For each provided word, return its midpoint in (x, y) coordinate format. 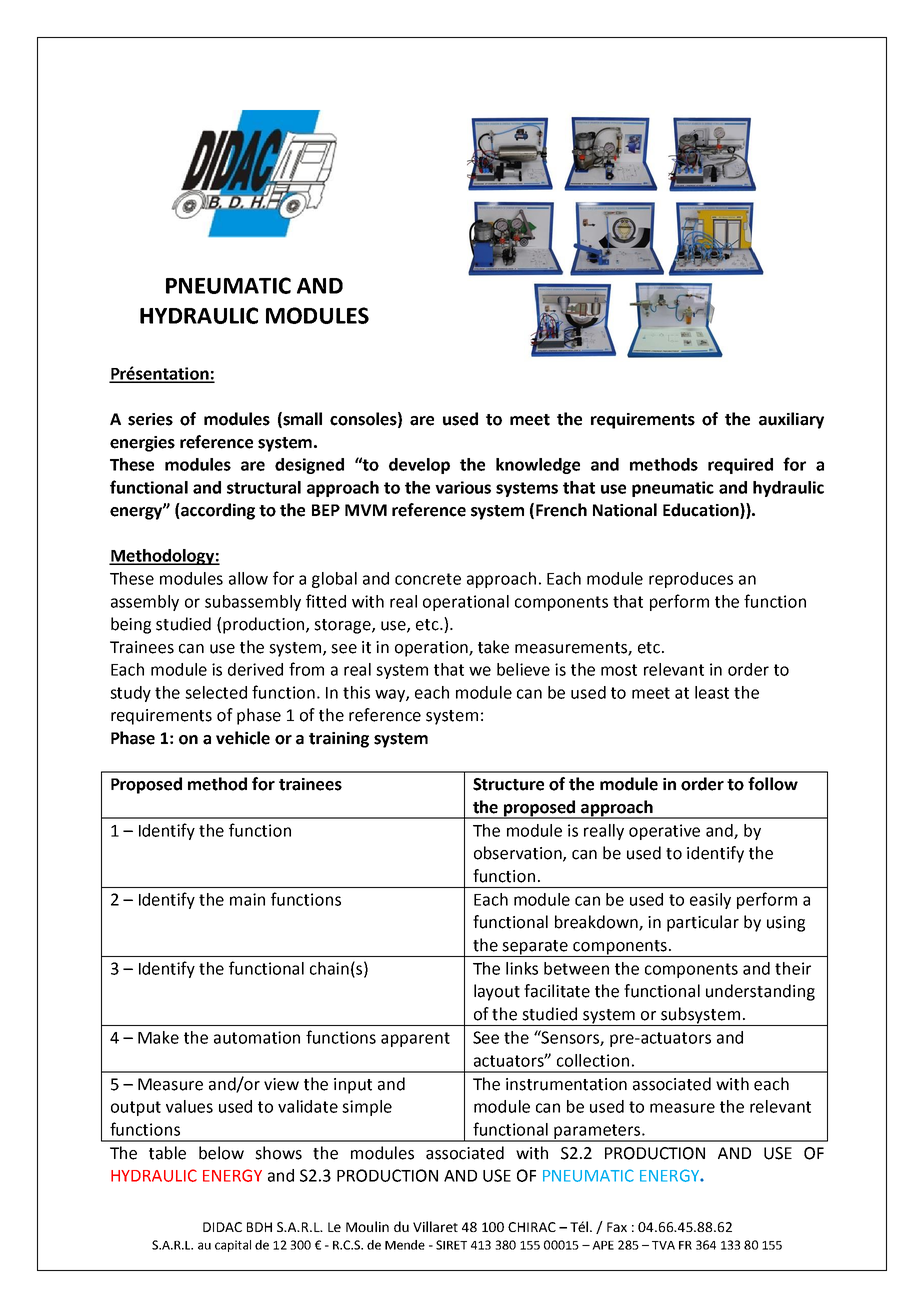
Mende (405, 1245)
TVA (663, 1245)
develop (419, 466)
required (740, 466)
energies (142, 444)
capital (233, 1246)
